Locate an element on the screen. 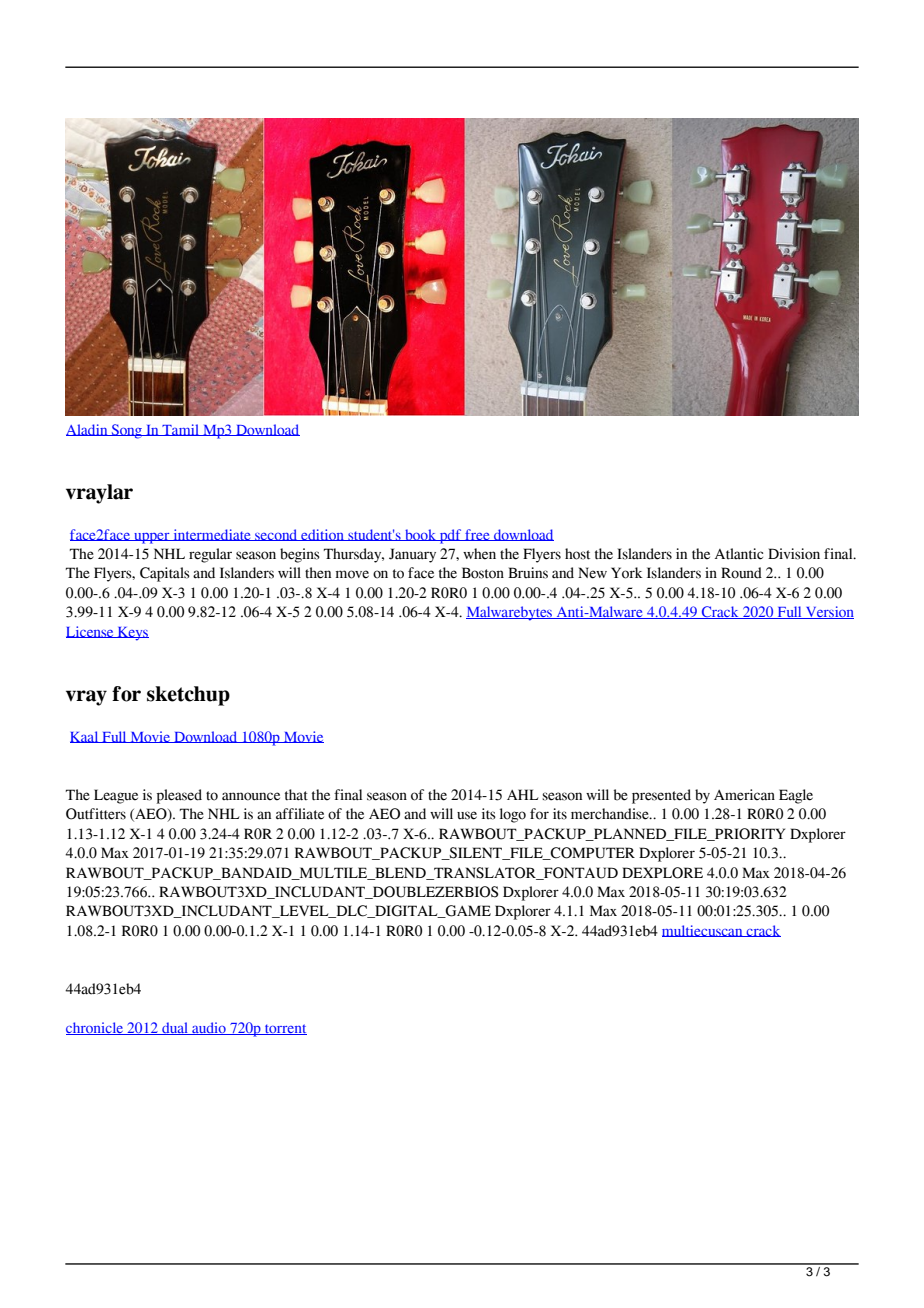 The height and width of the screenshot is (1308, 924). dual is located at coordinates (175, 1028).
